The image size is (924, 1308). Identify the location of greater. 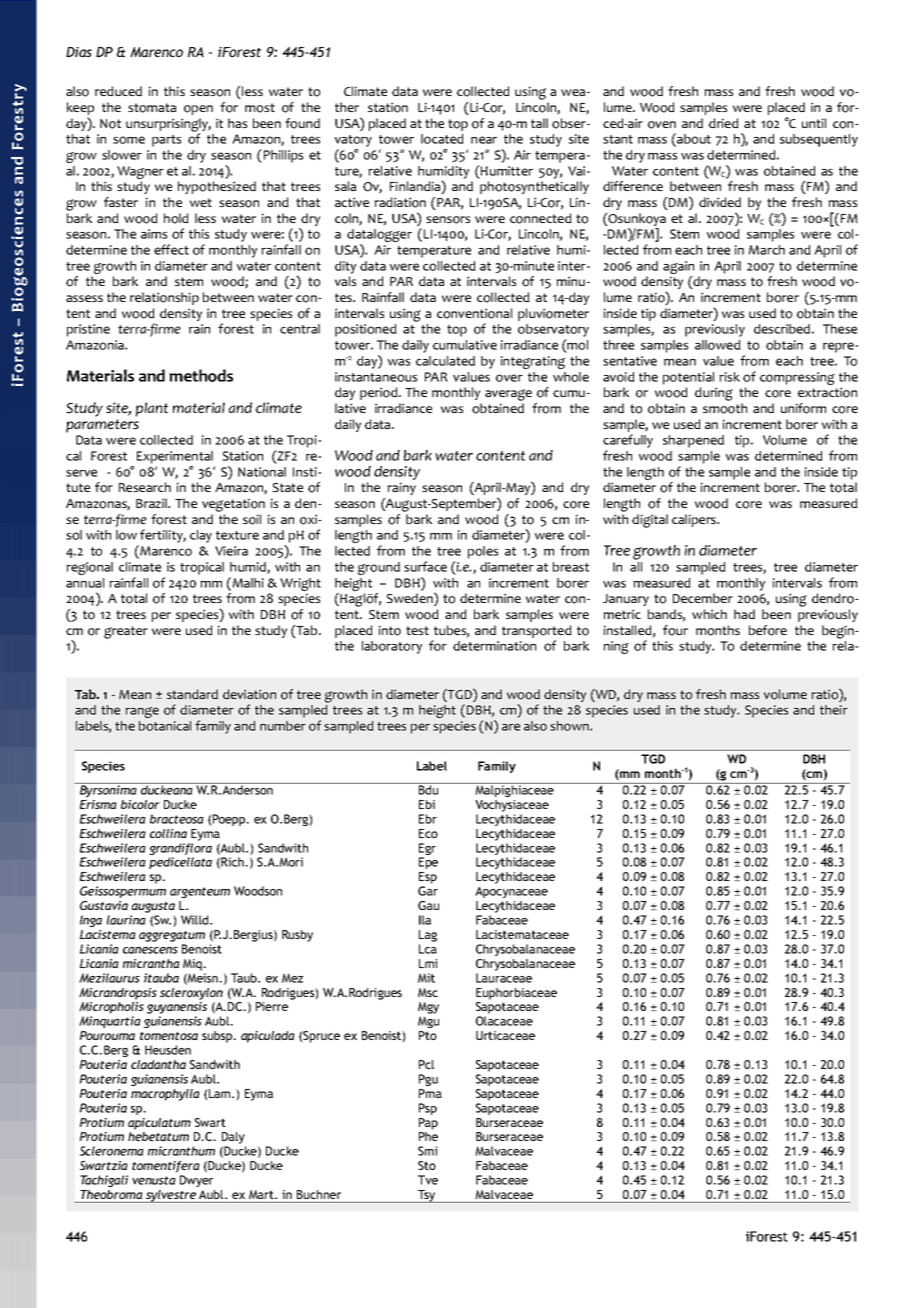
(126, 632).
